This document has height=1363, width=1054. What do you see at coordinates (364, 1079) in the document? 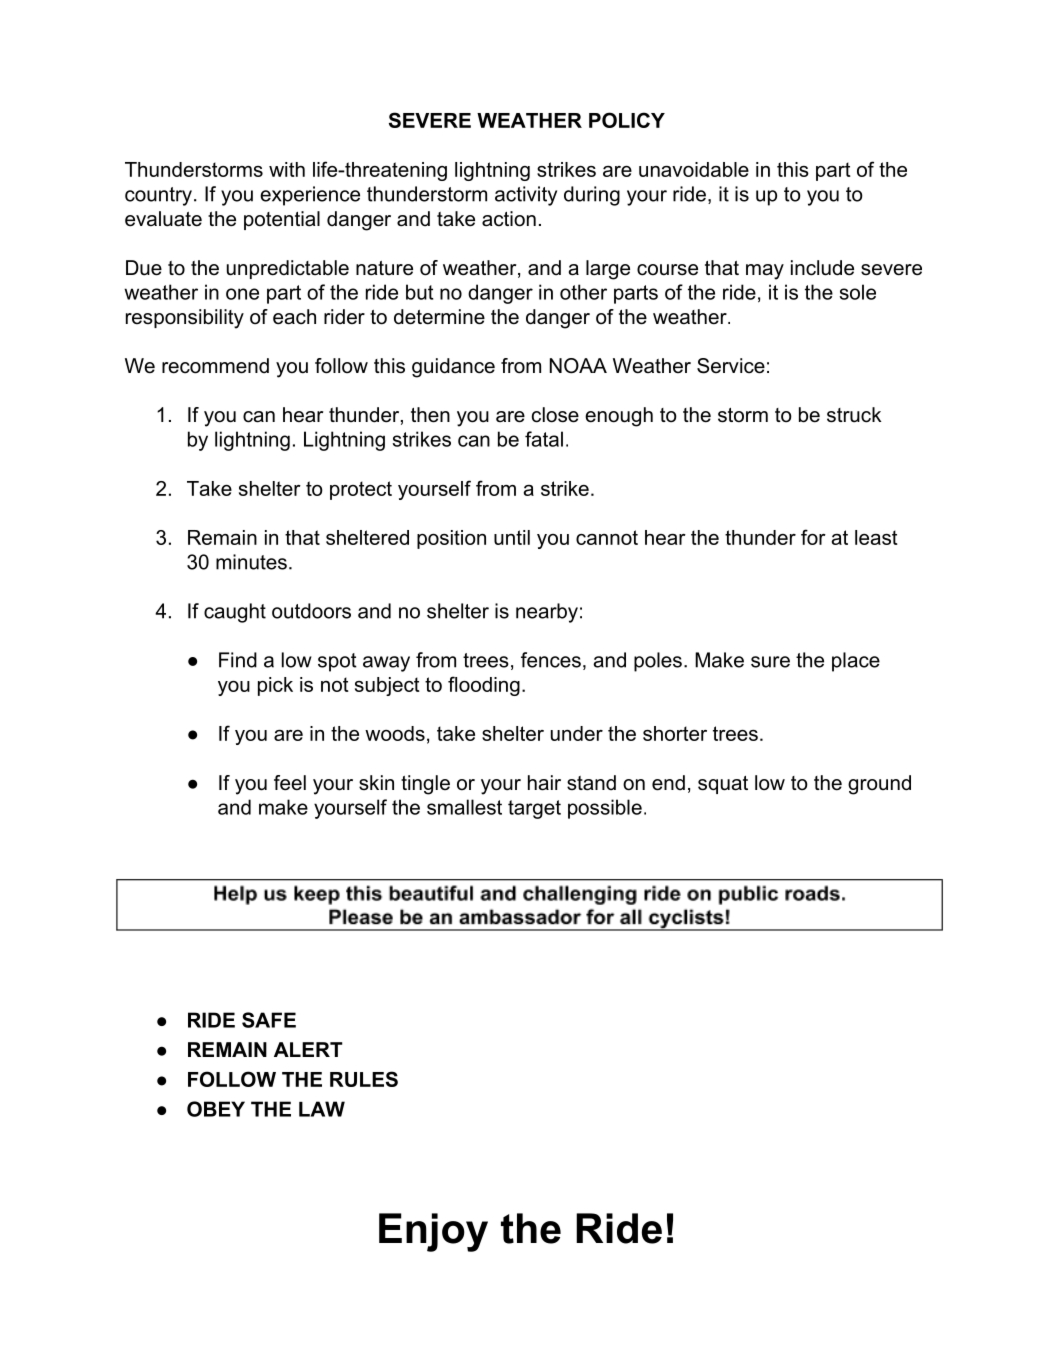
I see `RULES` at bounding box center [364, 1079].
